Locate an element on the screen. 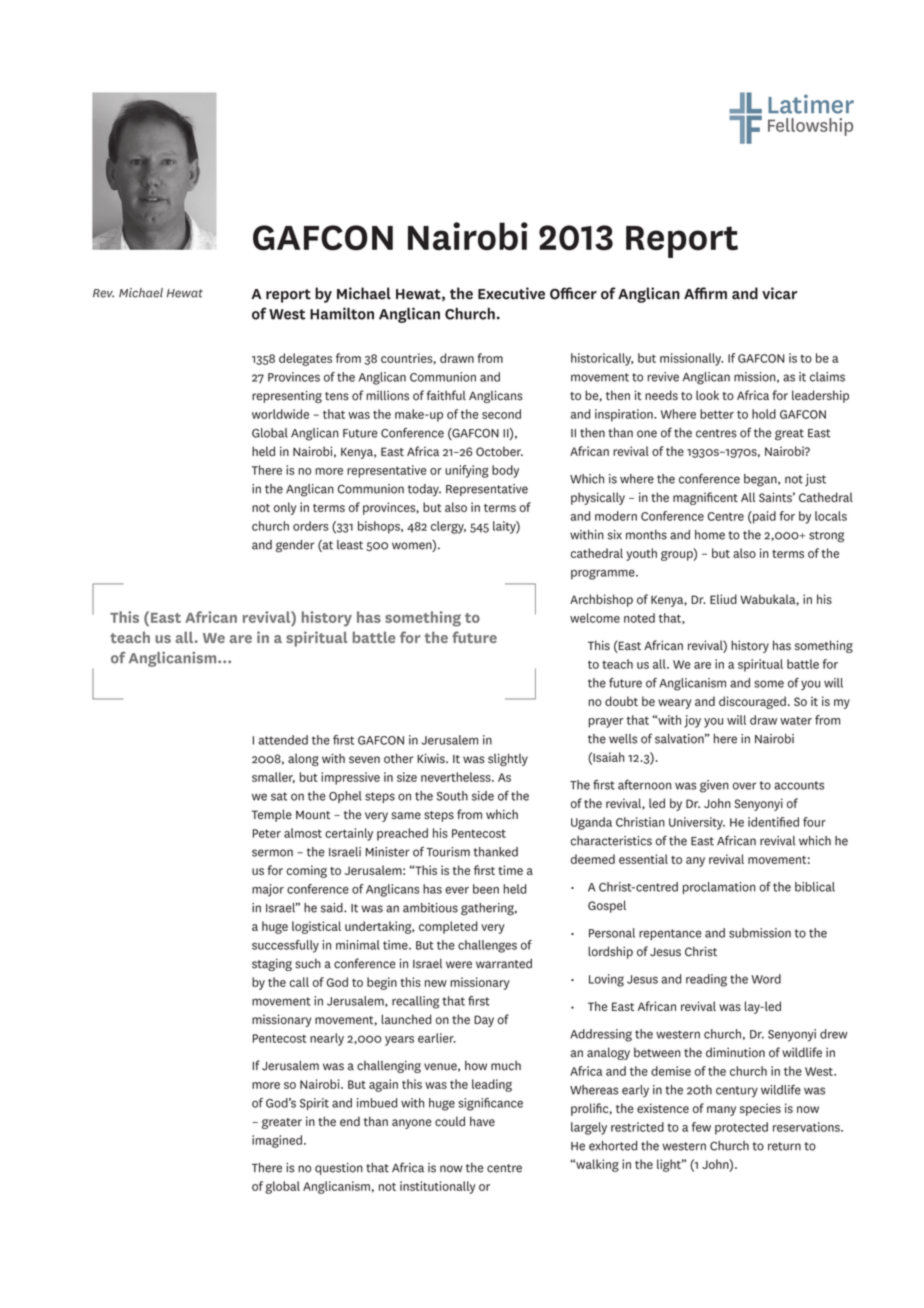  tens is located at coordinates (337, 396).
